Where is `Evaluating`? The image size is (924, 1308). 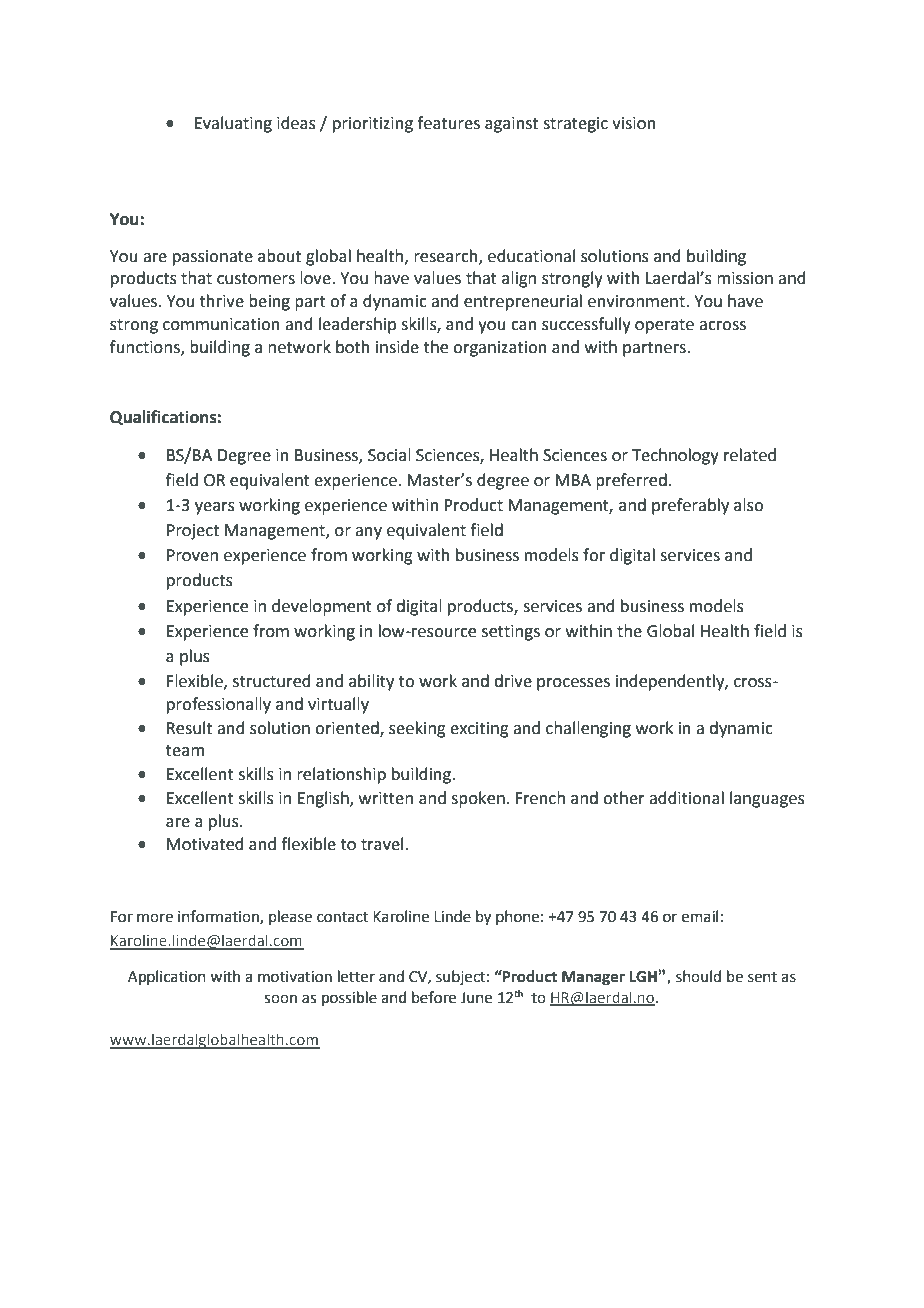
Evaluating is located at coordinates (233, 124).
